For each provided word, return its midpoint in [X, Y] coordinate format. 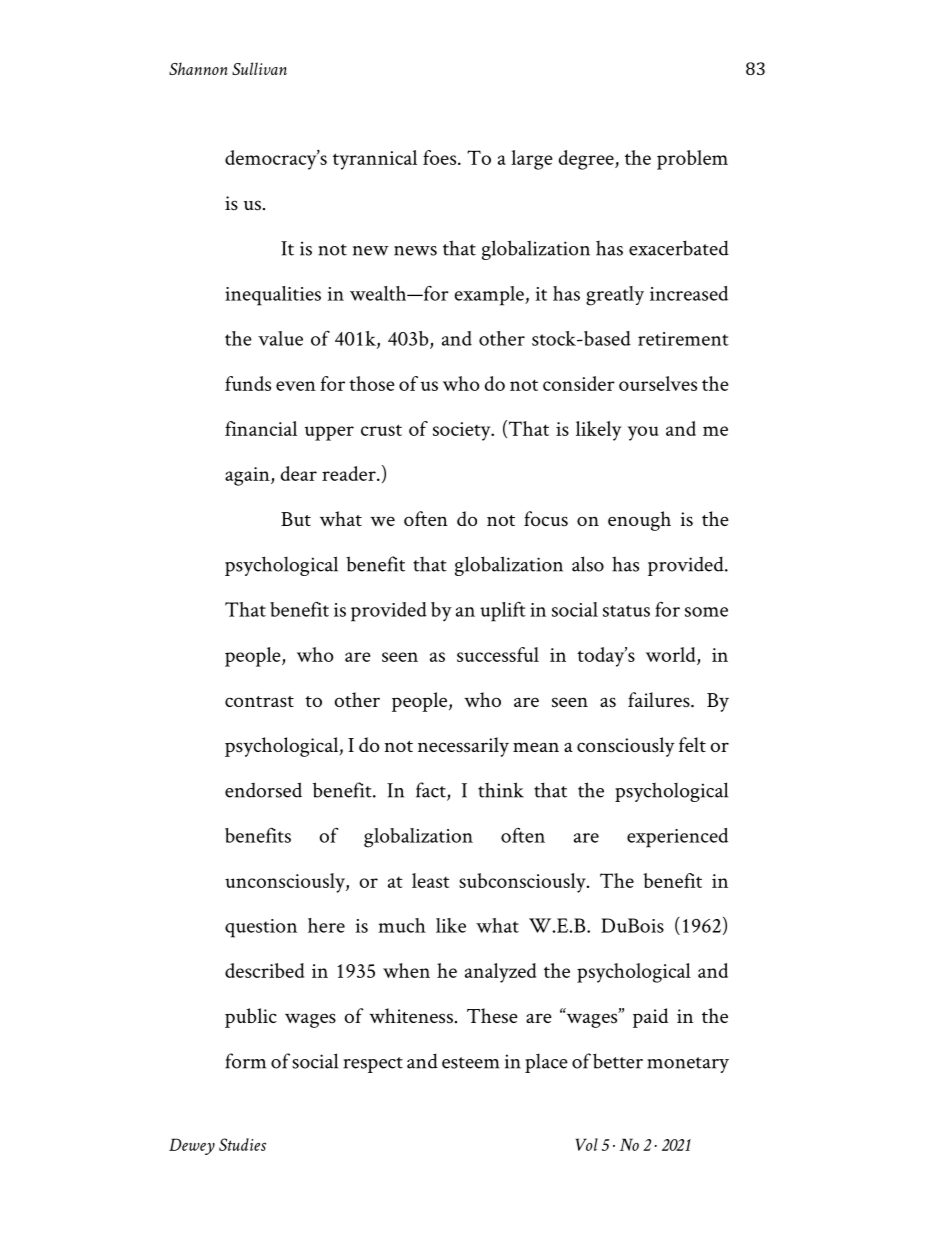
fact [432, 791]
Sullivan [259, 68]
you [643, 433]
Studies [242, 1144]
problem [692, 160]
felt [692, 744]
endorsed [263, 790]
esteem [471, 1063]
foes [441, 157]
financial [261, 428]
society [463, 431]
